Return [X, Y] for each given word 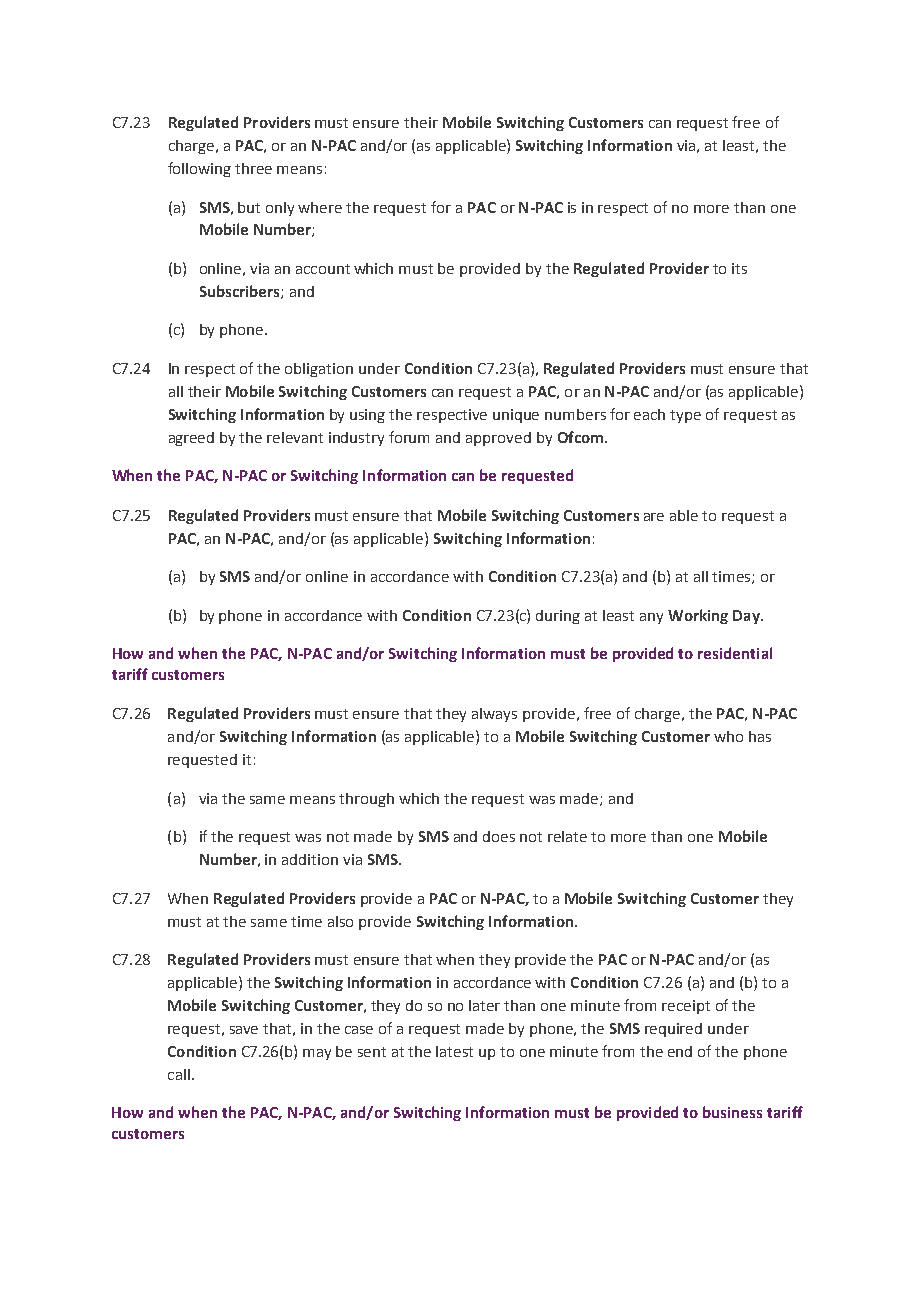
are [654, 517]
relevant [295, 437]
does [499, 836]
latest [454, 1051]
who [728, 736]
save [244, 1030]
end [680, 1051]
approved [498, 439]
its [739, 268]
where [320, 207]
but [249, 207]
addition [310, 859]
